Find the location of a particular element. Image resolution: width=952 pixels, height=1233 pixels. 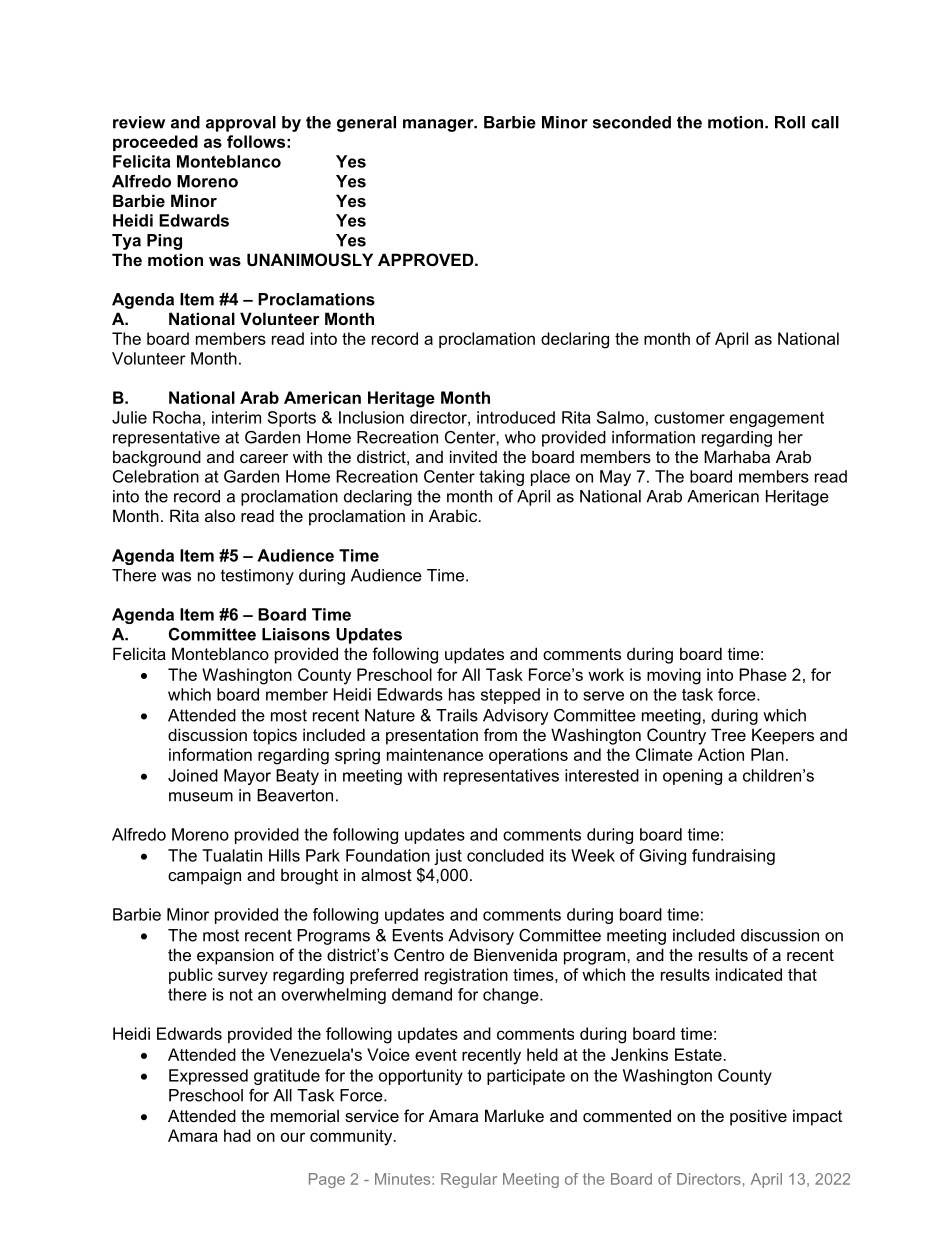

Roll is located at coordinates (790, 122).
